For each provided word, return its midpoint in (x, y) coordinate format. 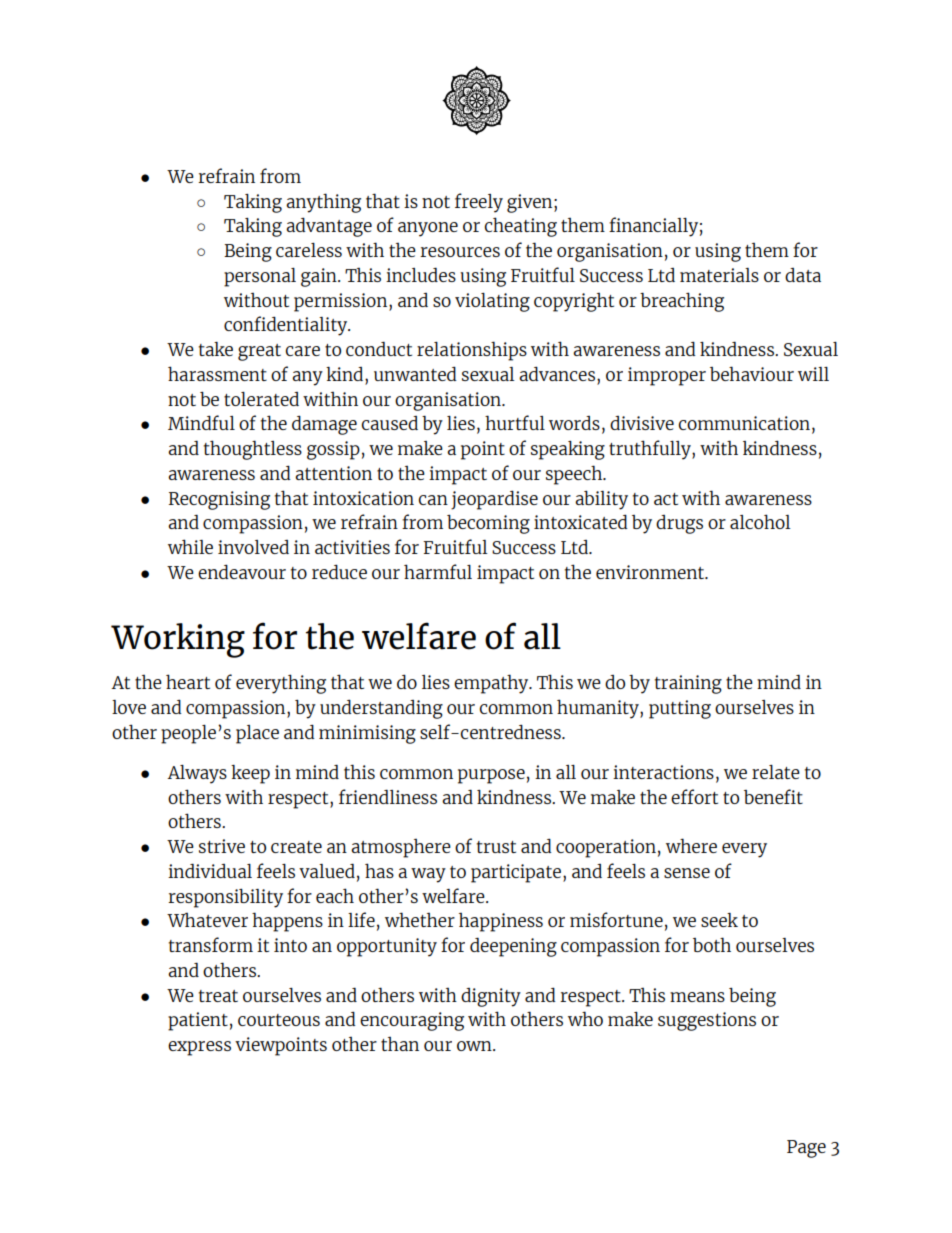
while (190, 546)
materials (719, 275)
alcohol (760, 521)
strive (222, 846)
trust (496, 847)
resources (460, 252)
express (199, 1048)
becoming (488, 524)
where (691, 845)
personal (260, 277)
